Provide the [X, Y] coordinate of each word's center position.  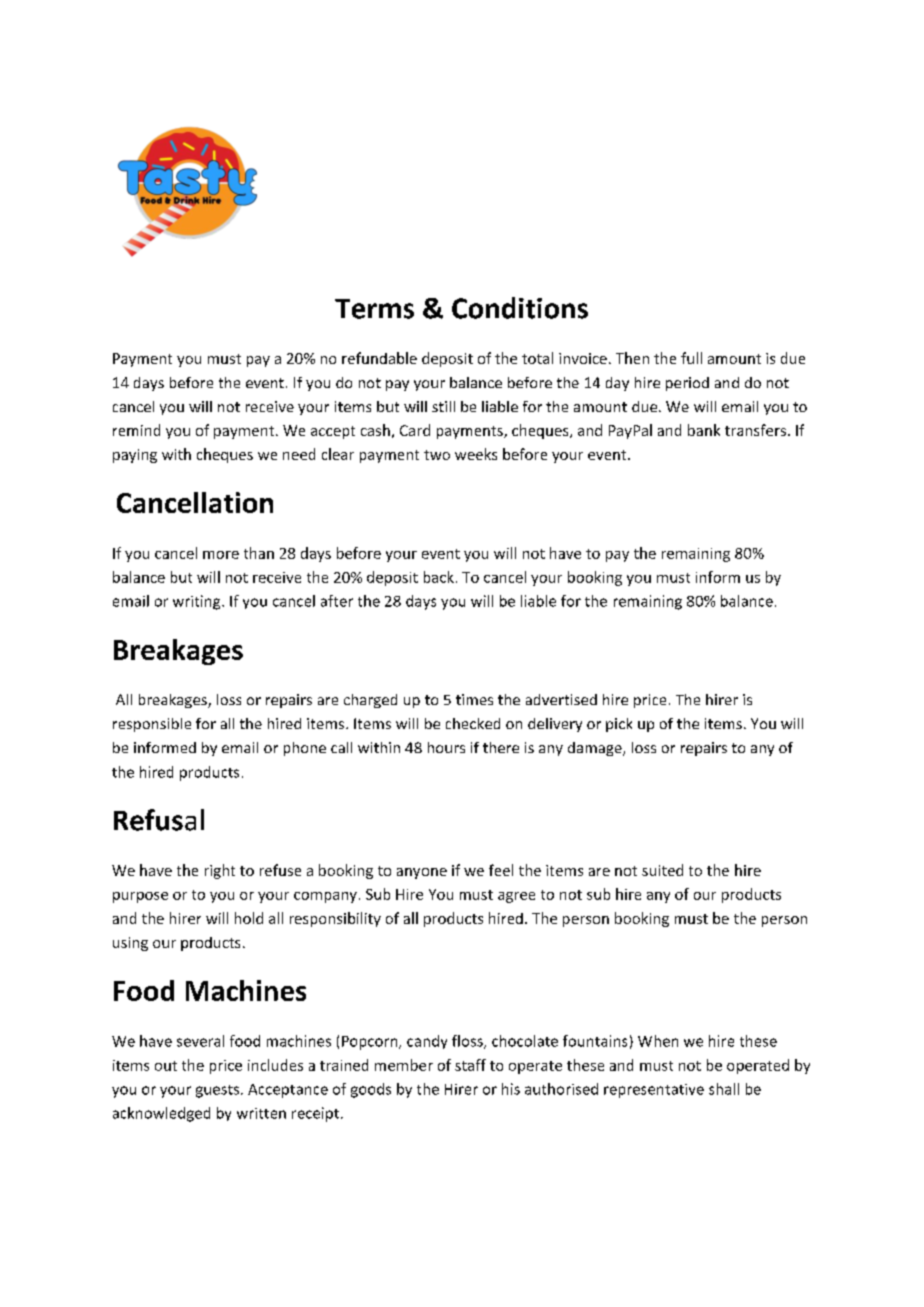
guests [219, 1091]
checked [473, 723]
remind [136, 430]
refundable [379, 358]
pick [619, 725]
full [691, 358]
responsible [152, 725]
